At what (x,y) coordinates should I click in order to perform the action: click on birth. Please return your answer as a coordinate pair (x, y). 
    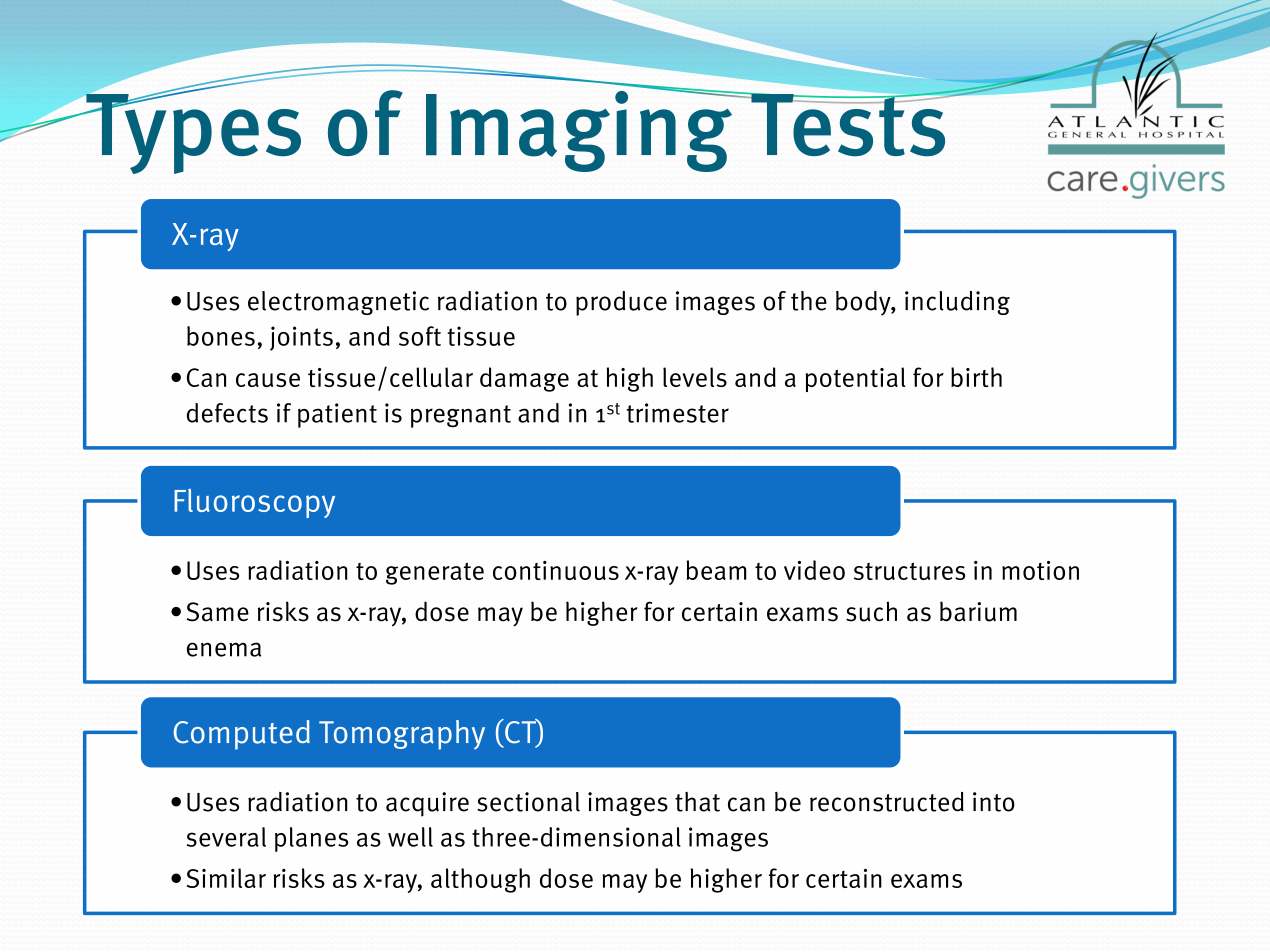
    Looking at the image, I should click on (976, 377).
